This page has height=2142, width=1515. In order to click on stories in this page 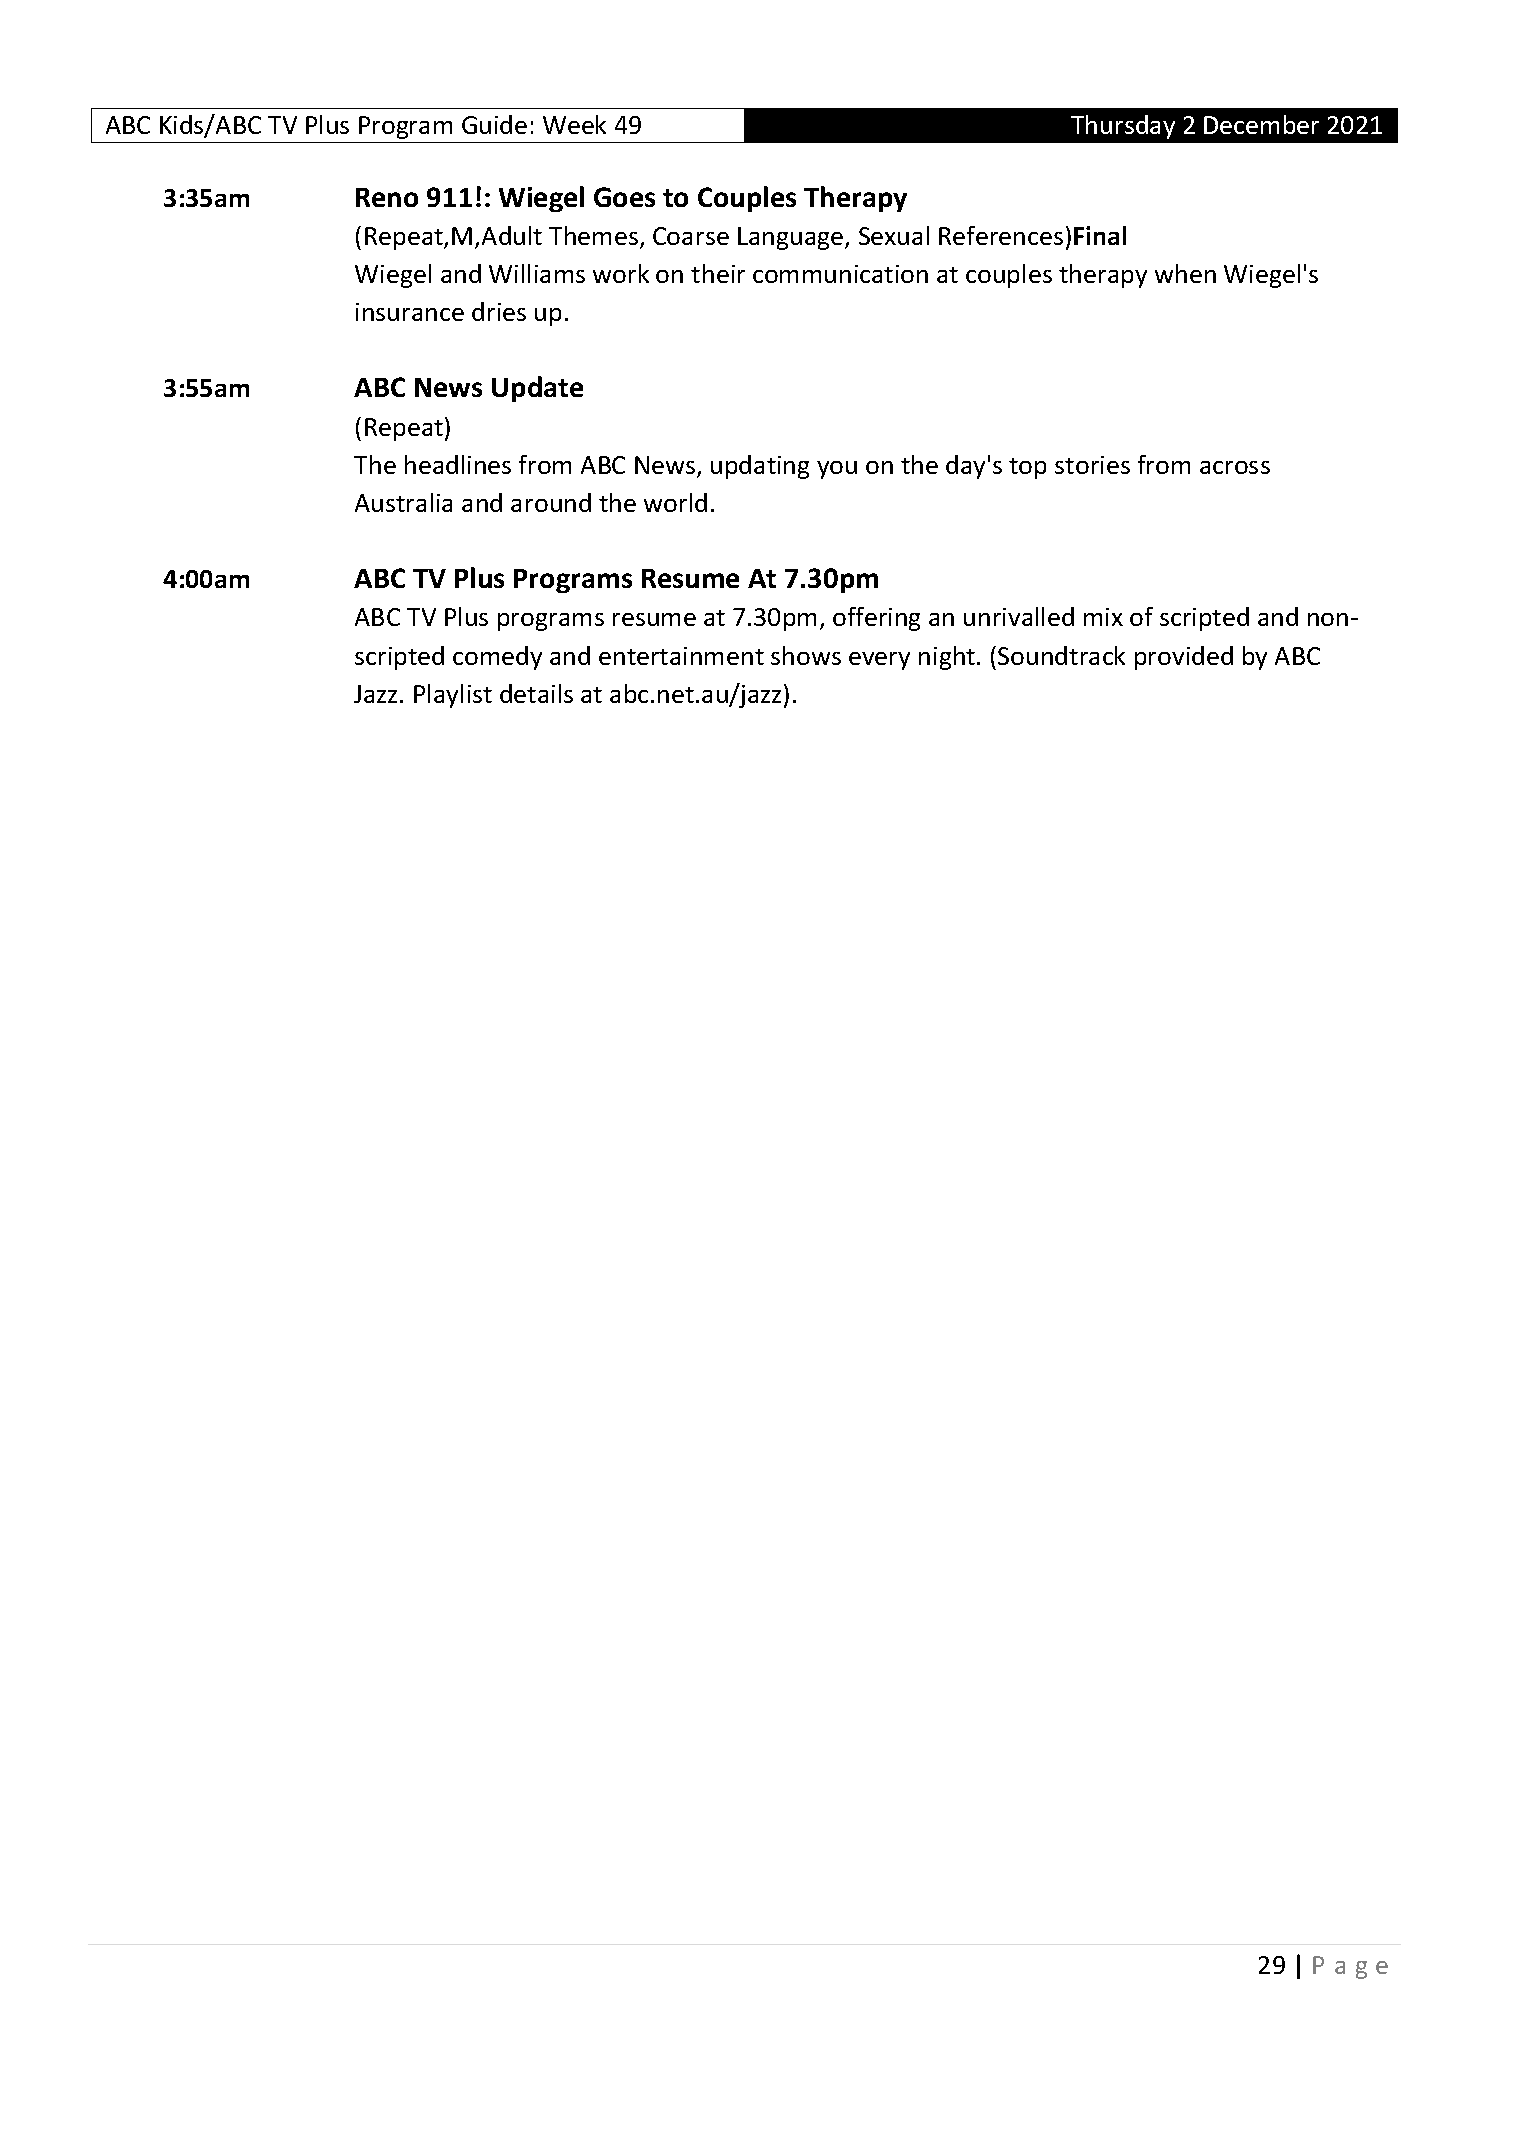, I will do `click(1092, 465)`.
